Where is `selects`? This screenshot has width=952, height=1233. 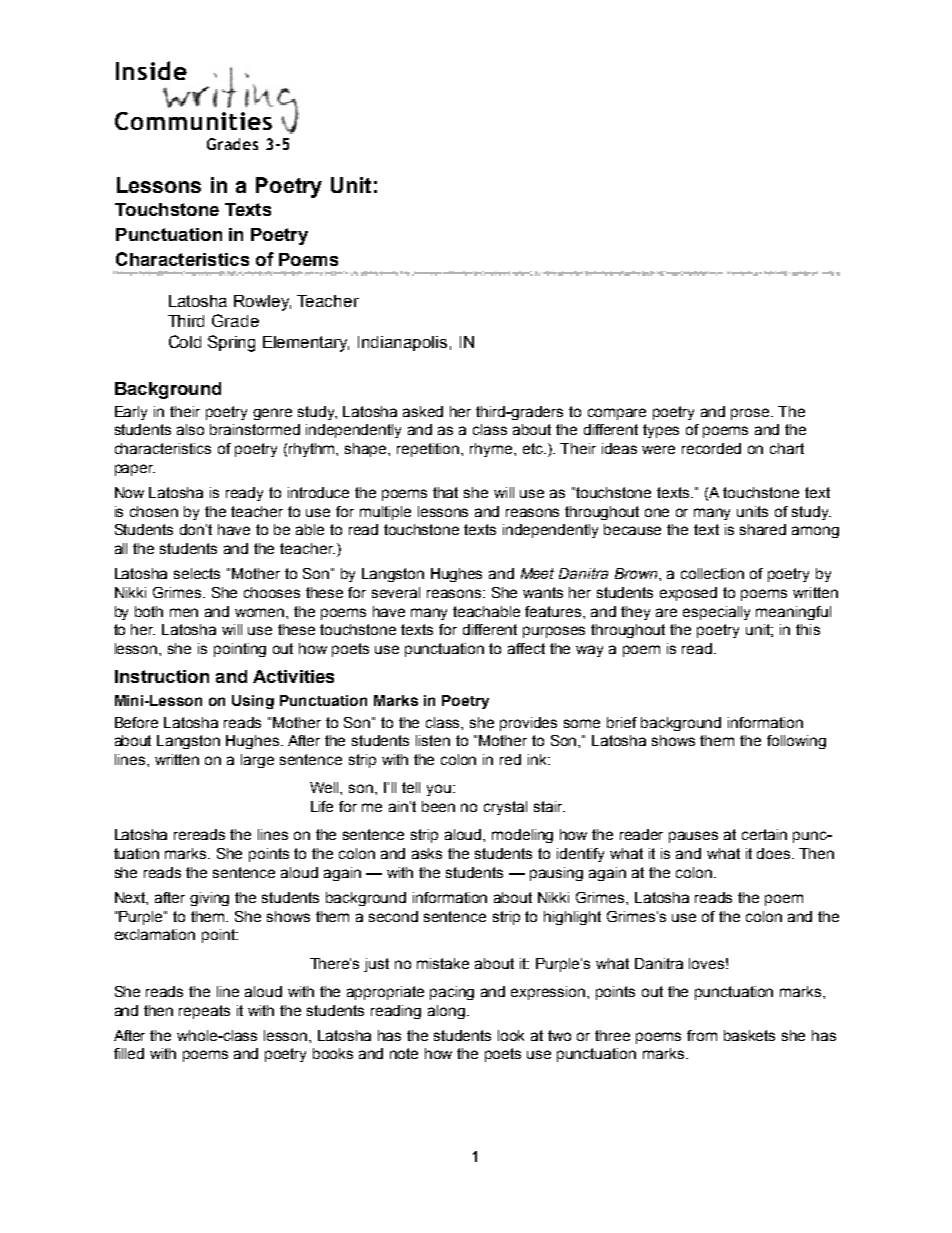
selects is located at coordinates (197, 573).
